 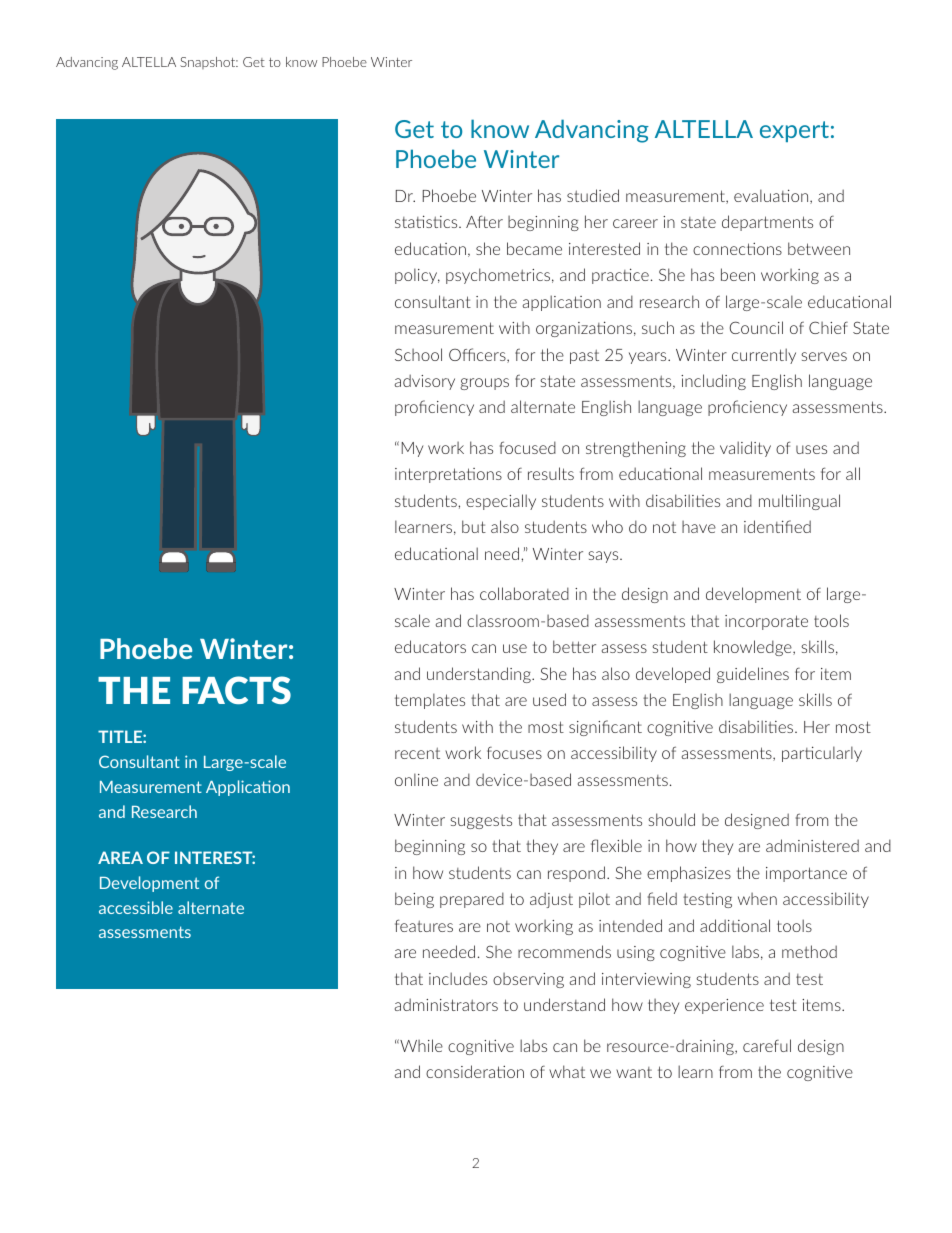 What do you see at coordinates (209, 63) in the screenshot?
I see `Snapshot` at bounding box center [209, 63].
